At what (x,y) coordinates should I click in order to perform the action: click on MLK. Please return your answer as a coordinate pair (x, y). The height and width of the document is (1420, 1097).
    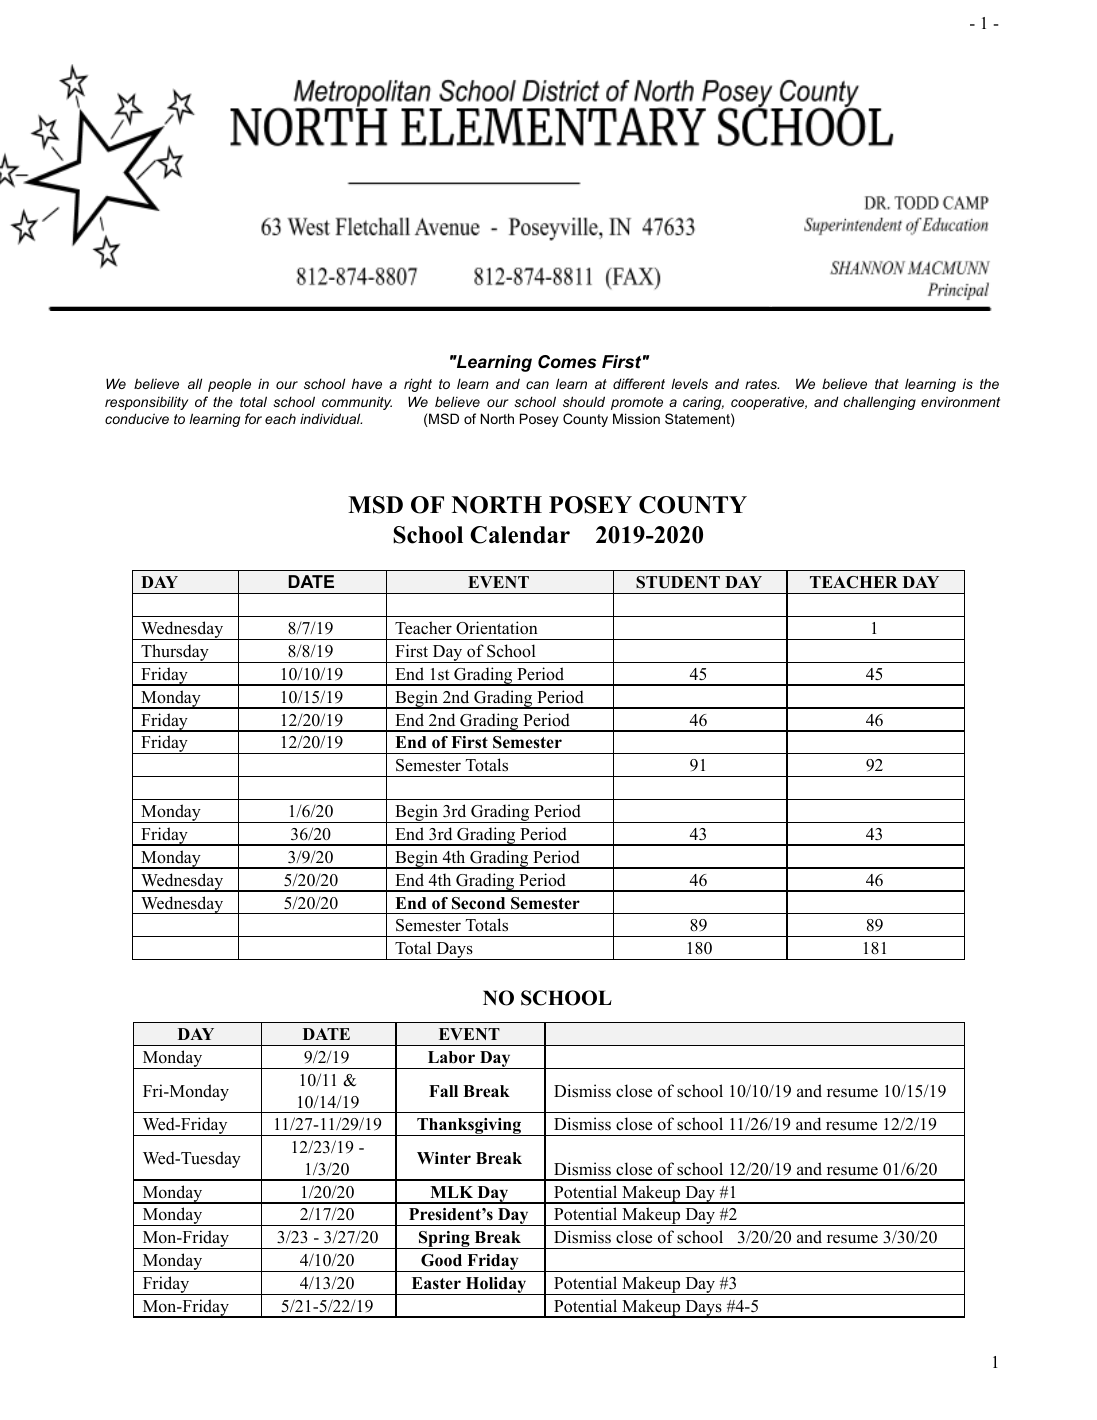
    Looking at the image, I should click on (451, 1192).
